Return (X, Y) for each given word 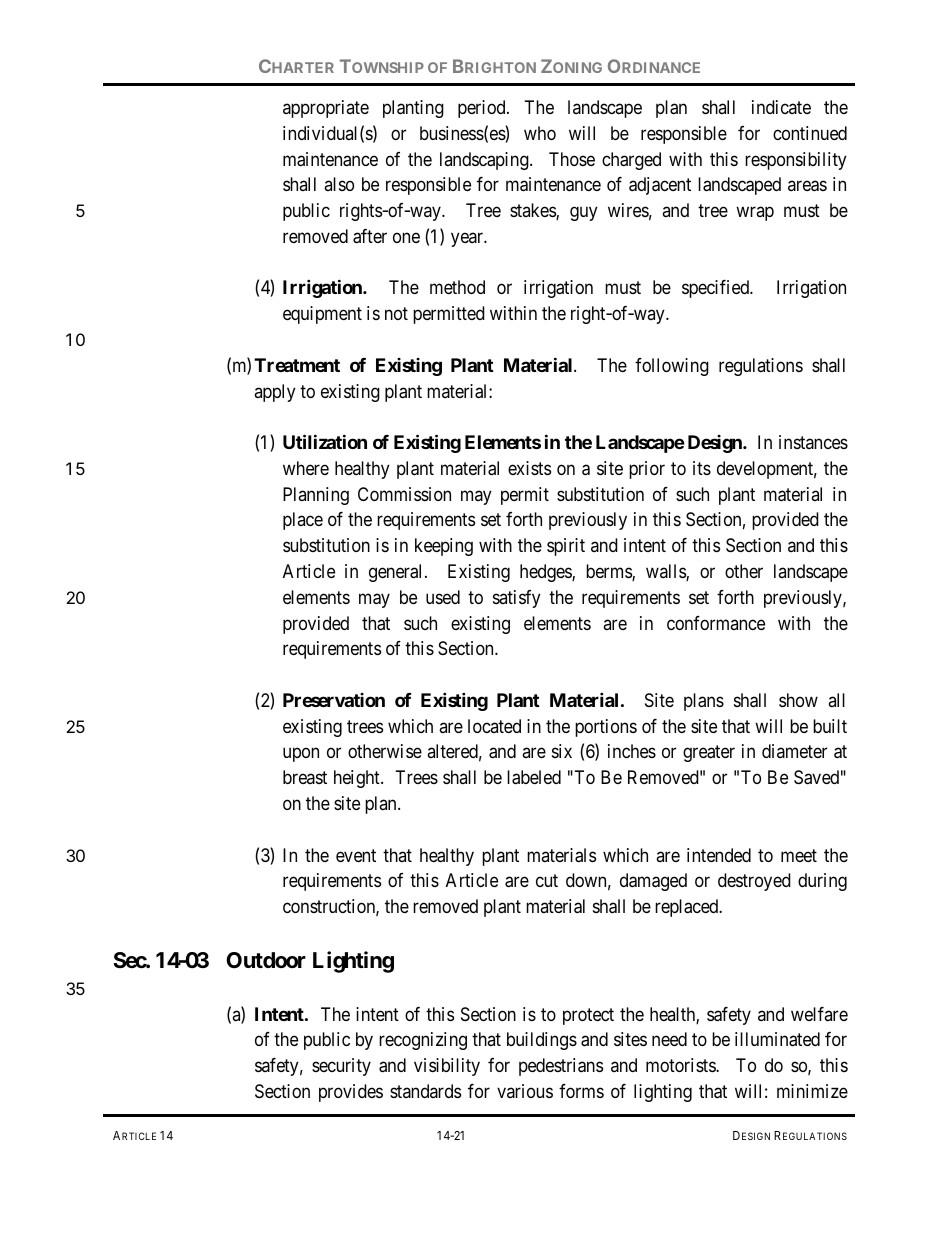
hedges (546, 573)
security (341, 1067)
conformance (716, 623)
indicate (781, 107)
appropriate (326, 109)
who (540, 133)
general (397, 573)
